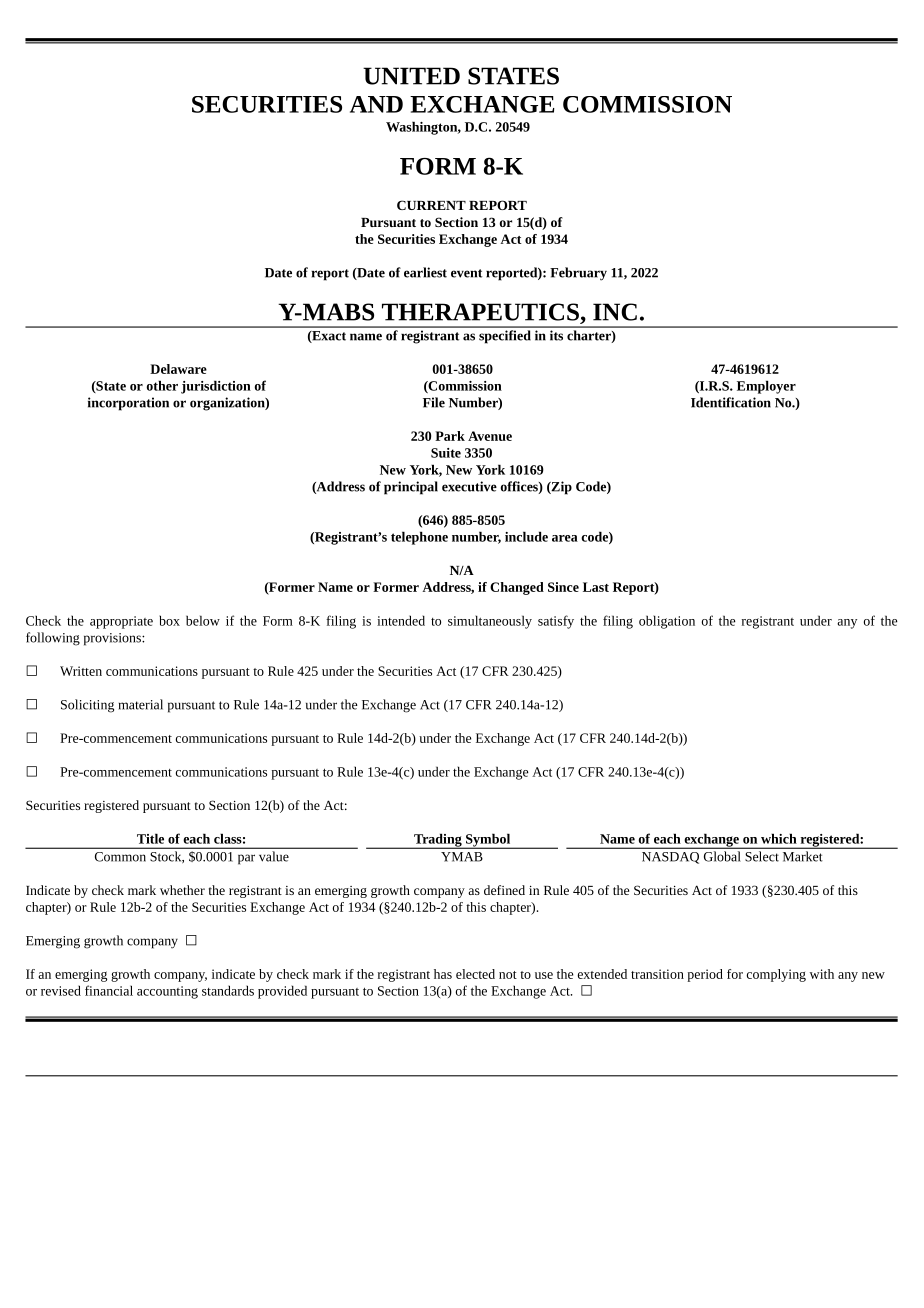  Describe the element at coordinates (431, 205) in the screenshot. I see `CURRENT` at that location.
